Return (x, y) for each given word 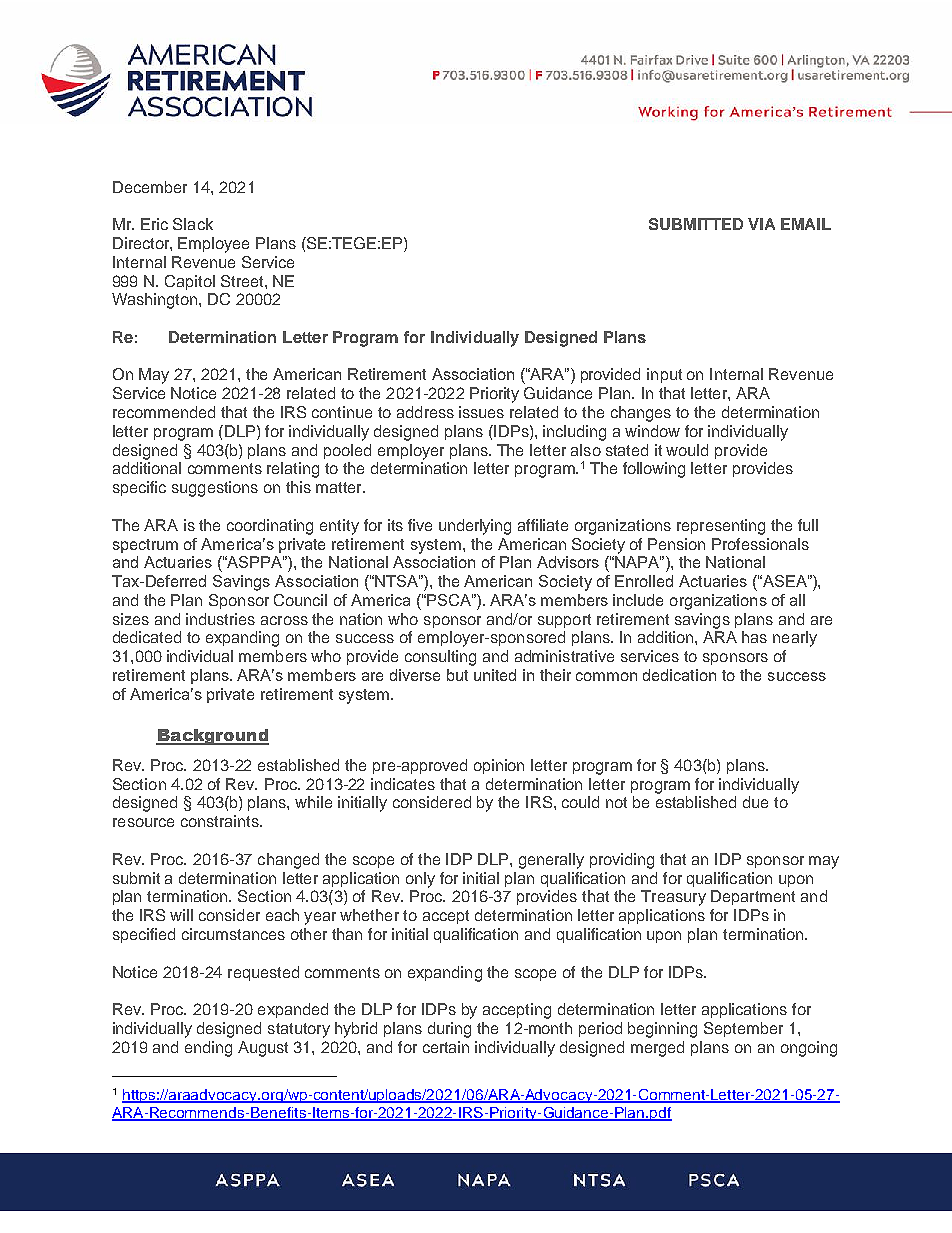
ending (208, 1049)
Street (243, 281)
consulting (440, 658)
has (754, 637)
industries (220, 619)
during (449, 1030)
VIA (761, 224)
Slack (193, 224)
